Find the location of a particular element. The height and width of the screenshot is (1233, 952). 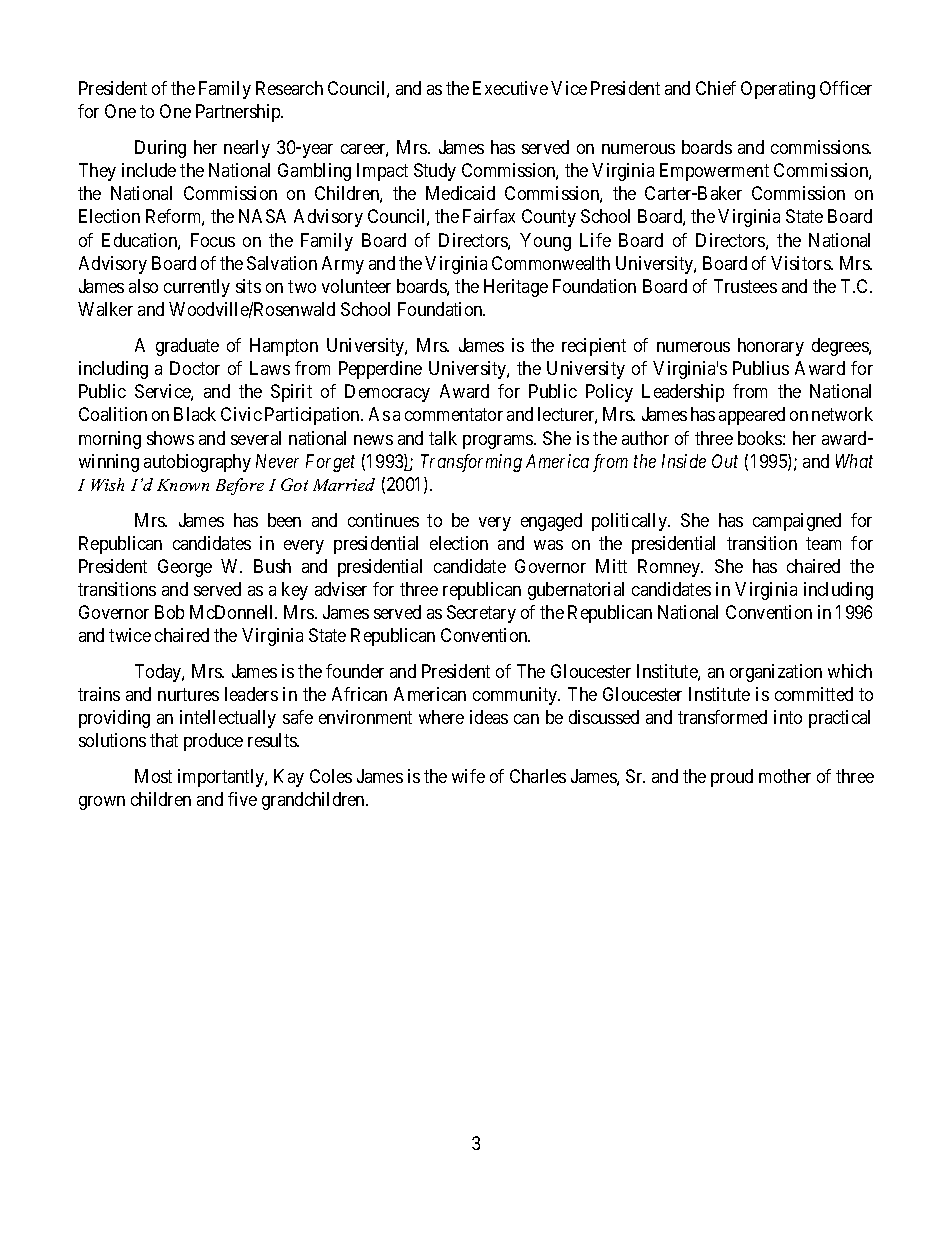

honorary is located at coordinates (771, 347).
